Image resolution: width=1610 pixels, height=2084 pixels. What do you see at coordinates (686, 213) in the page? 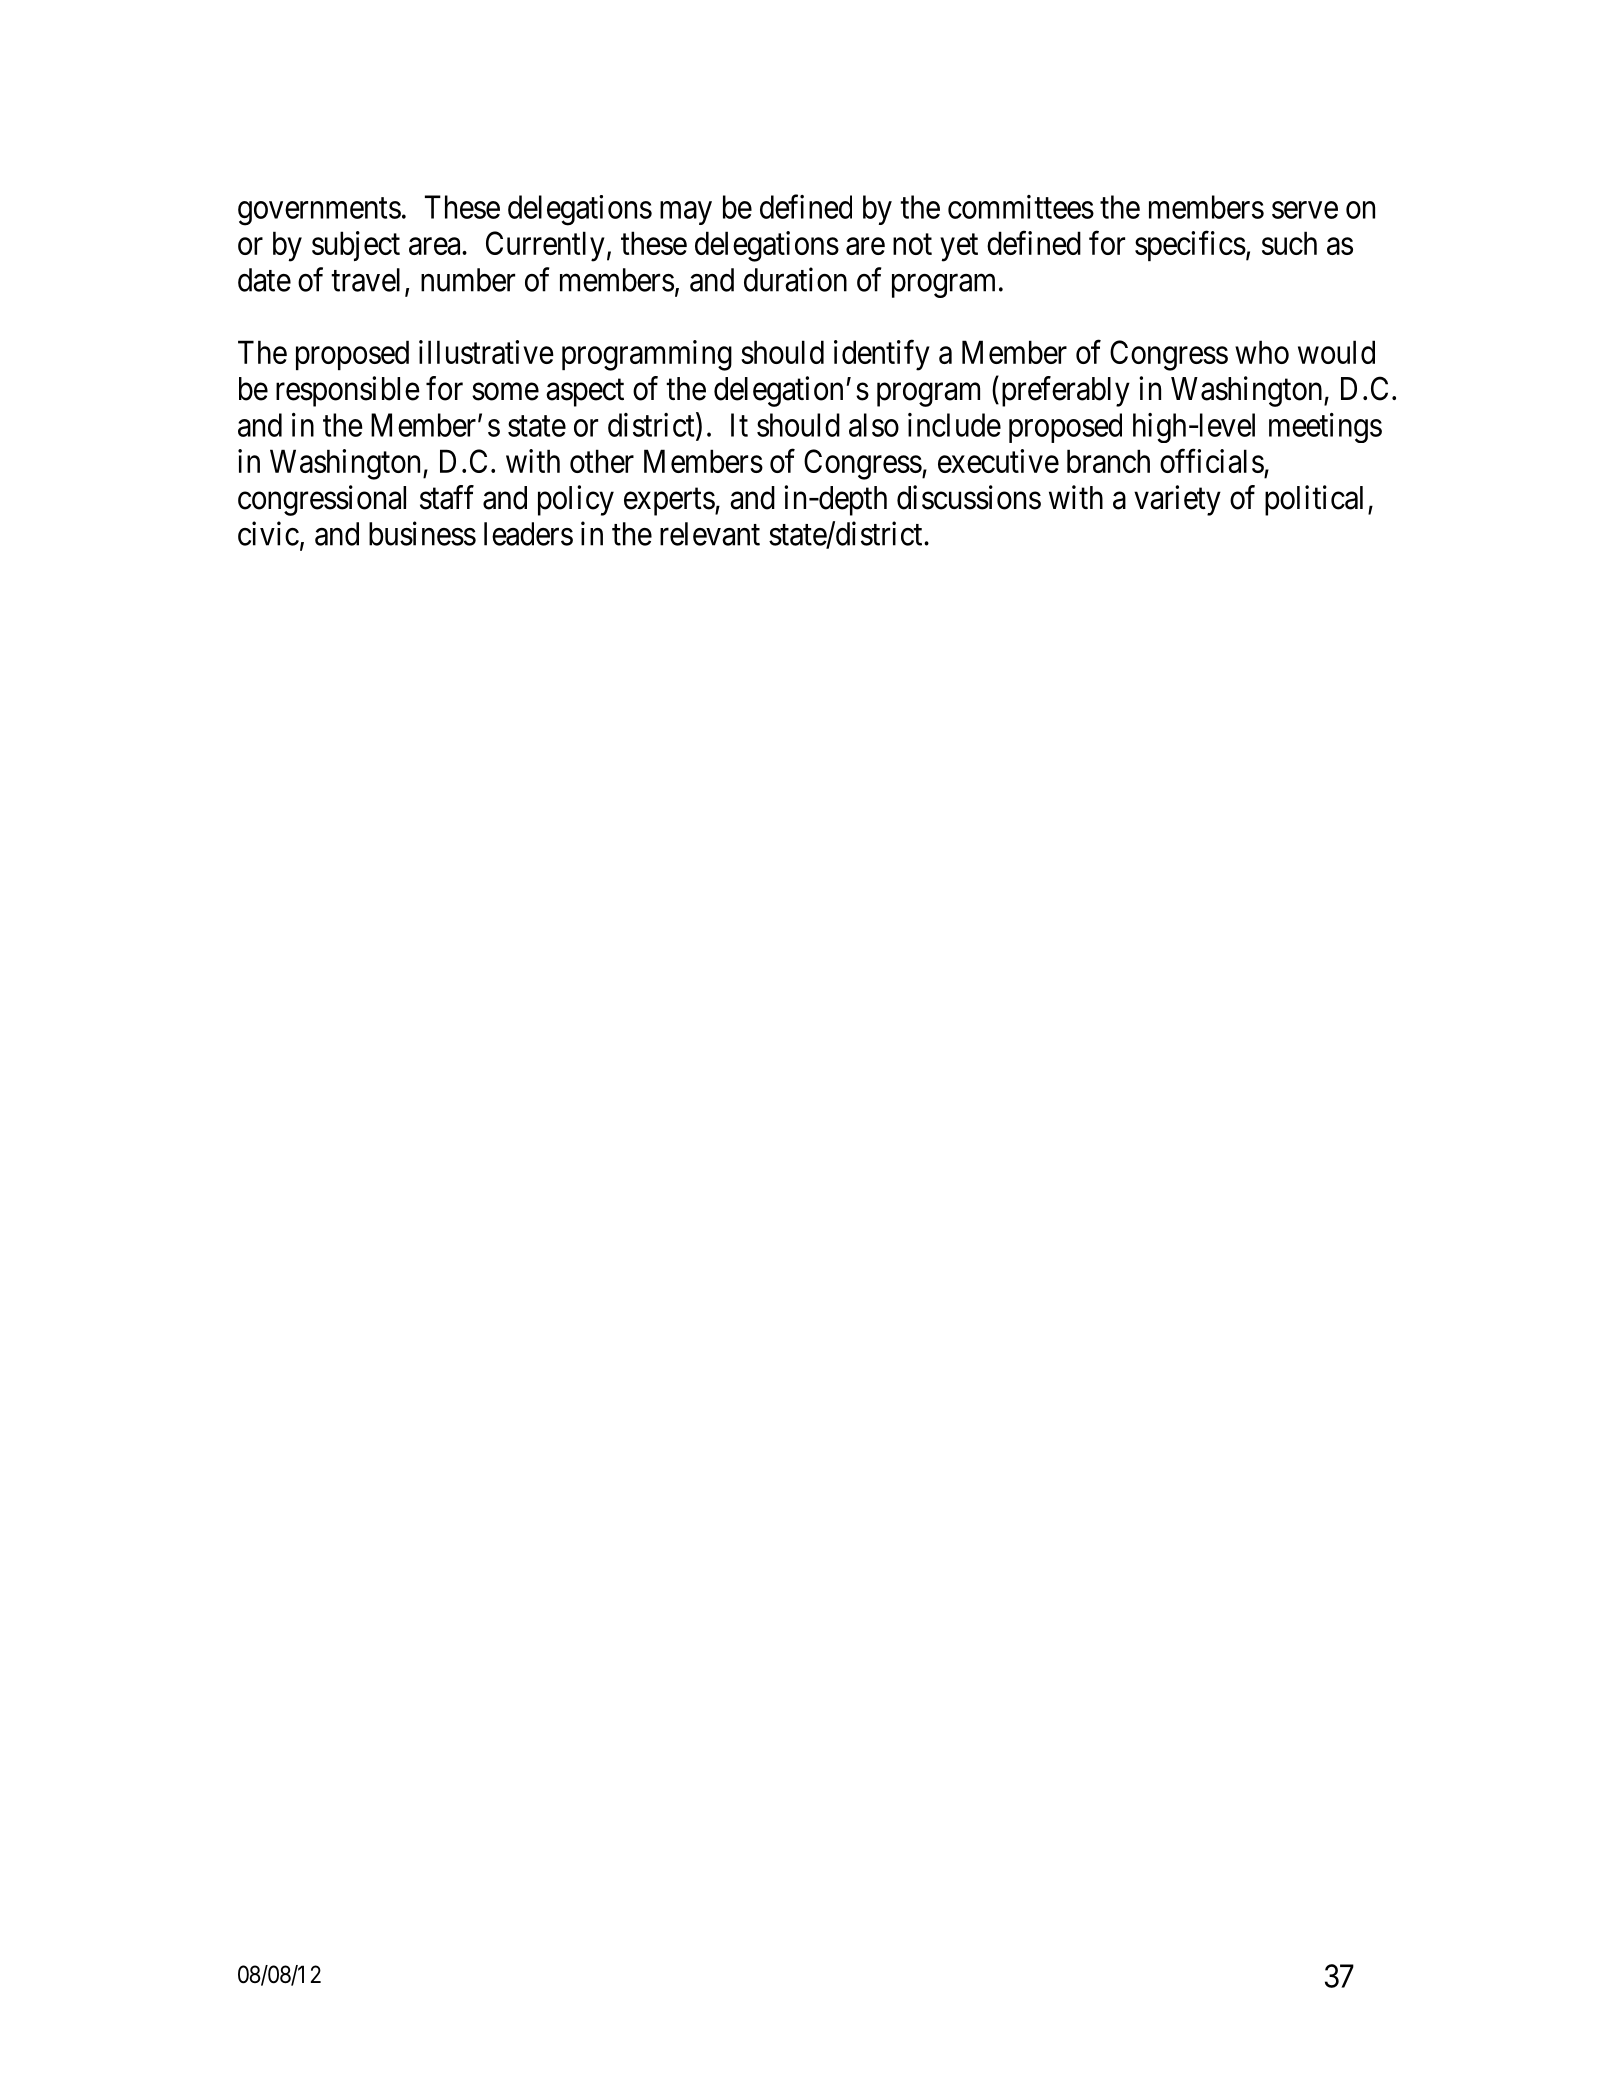
I see `may` at bounding box center [686, 213].
